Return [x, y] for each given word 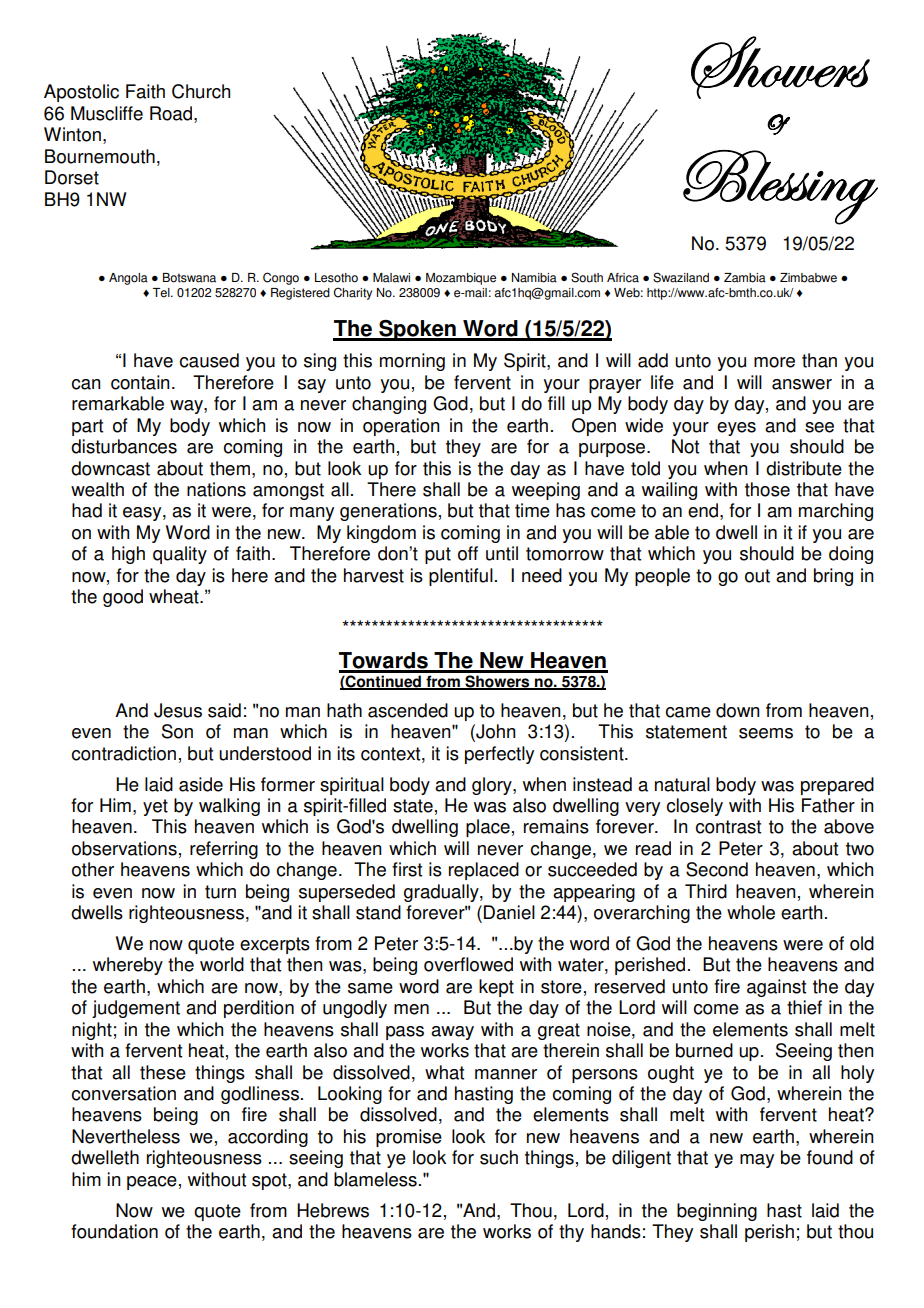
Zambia [745, 278]
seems [766, 733]
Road [171, 113]
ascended [408, 710]
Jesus [178, 710]
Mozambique [461, 279]
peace [152, 1183]
